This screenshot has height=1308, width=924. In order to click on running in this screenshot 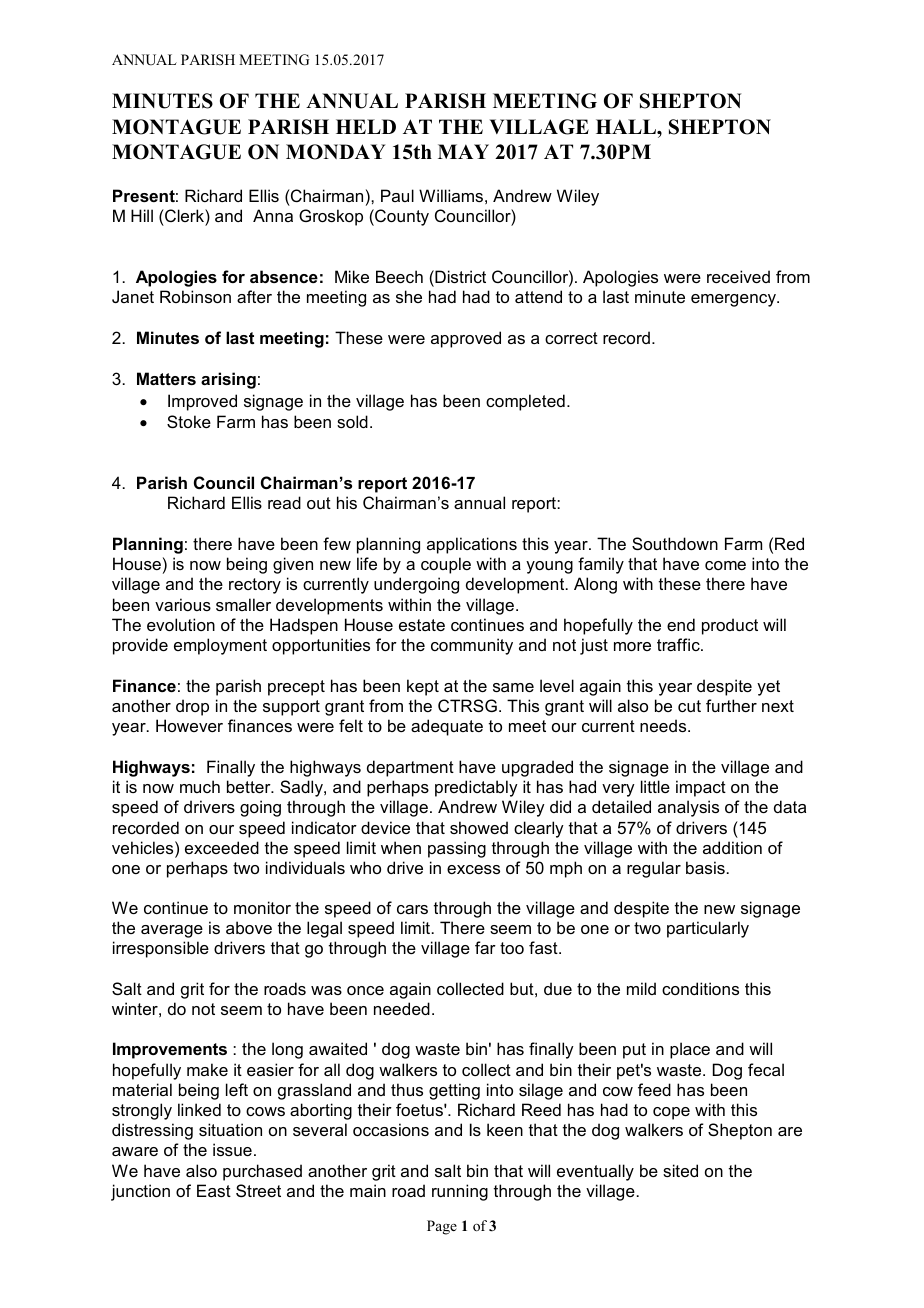, I will do `click(460, 1192)`.
